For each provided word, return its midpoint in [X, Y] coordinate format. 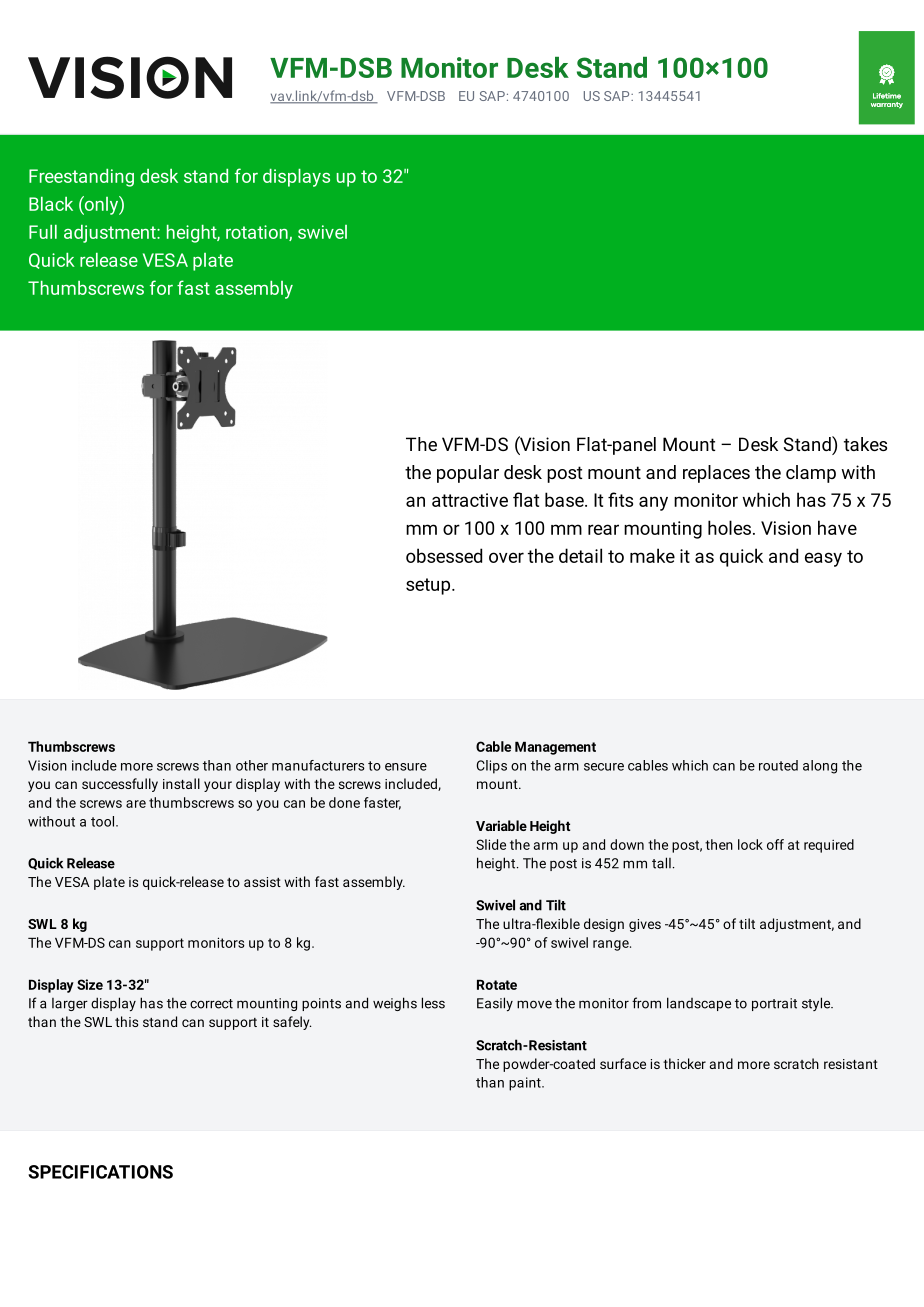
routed [778, 765]
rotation [258, 233]
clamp [811, 474]
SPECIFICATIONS [100, 1172]
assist [262, 882]
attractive [470, 500]
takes [865, 444]
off [775, 844]
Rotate [497, 984]
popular [468, 474]
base [565, 499]
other [252, 765]
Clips [492, 767]
